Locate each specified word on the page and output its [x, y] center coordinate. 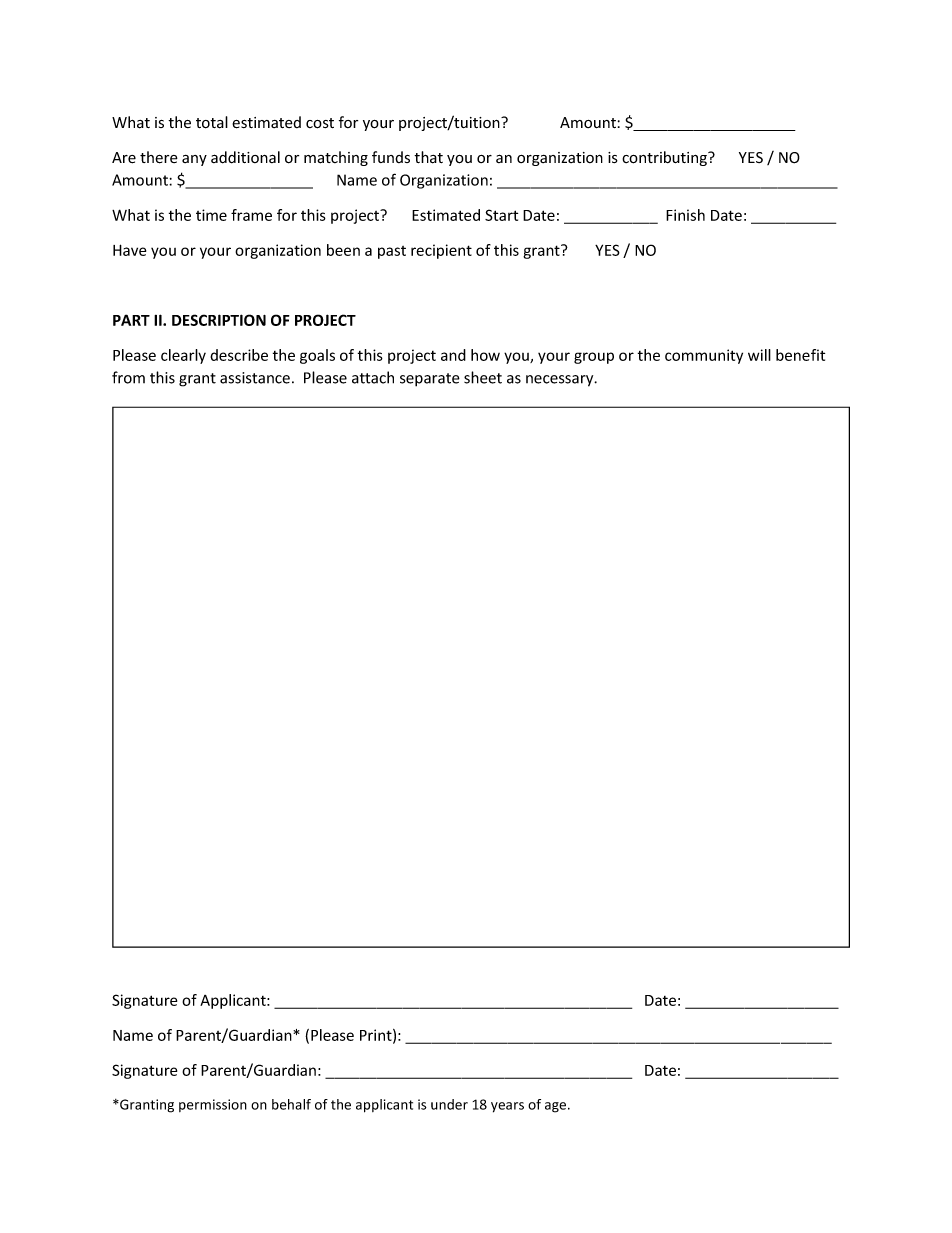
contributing [665, 158]
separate [430, 380]
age [557, 1107]
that [428, 157]
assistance [255, 378]
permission [213, 1105]
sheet [483, 377]
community [704, 356]
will [759, 355]
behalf [291, 1104]
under [449, 1104]
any [194, 160]
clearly [183, 356]
